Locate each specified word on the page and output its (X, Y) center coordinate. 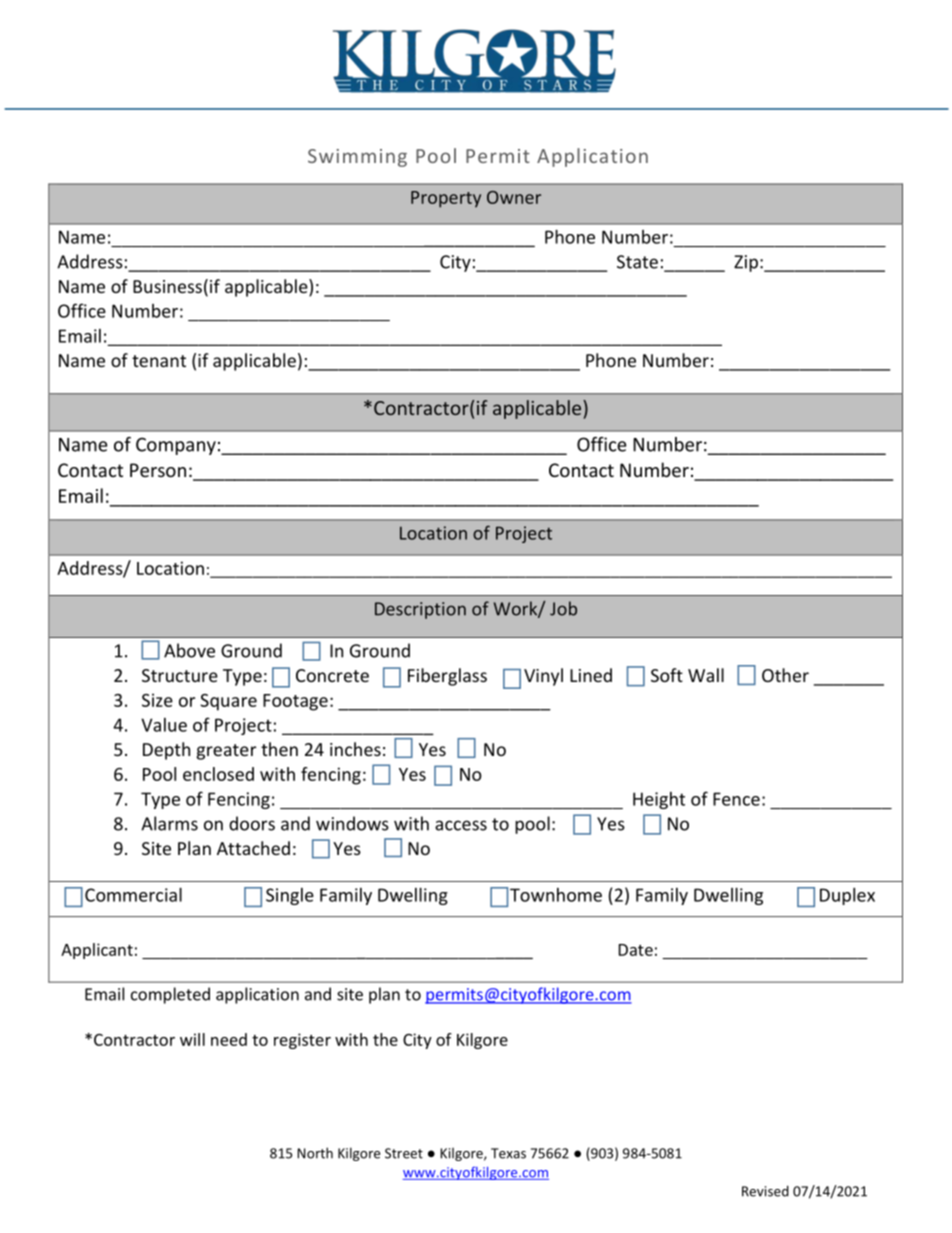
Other (785, 675)
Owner (514, 197)
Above (189, 650)
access (461, 825)
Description (420, 610)
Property (446, 199)
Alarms (169, 823)
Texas (508, 1153)
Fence (736, 799)
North (315, 1153)
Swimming (357, 158)
